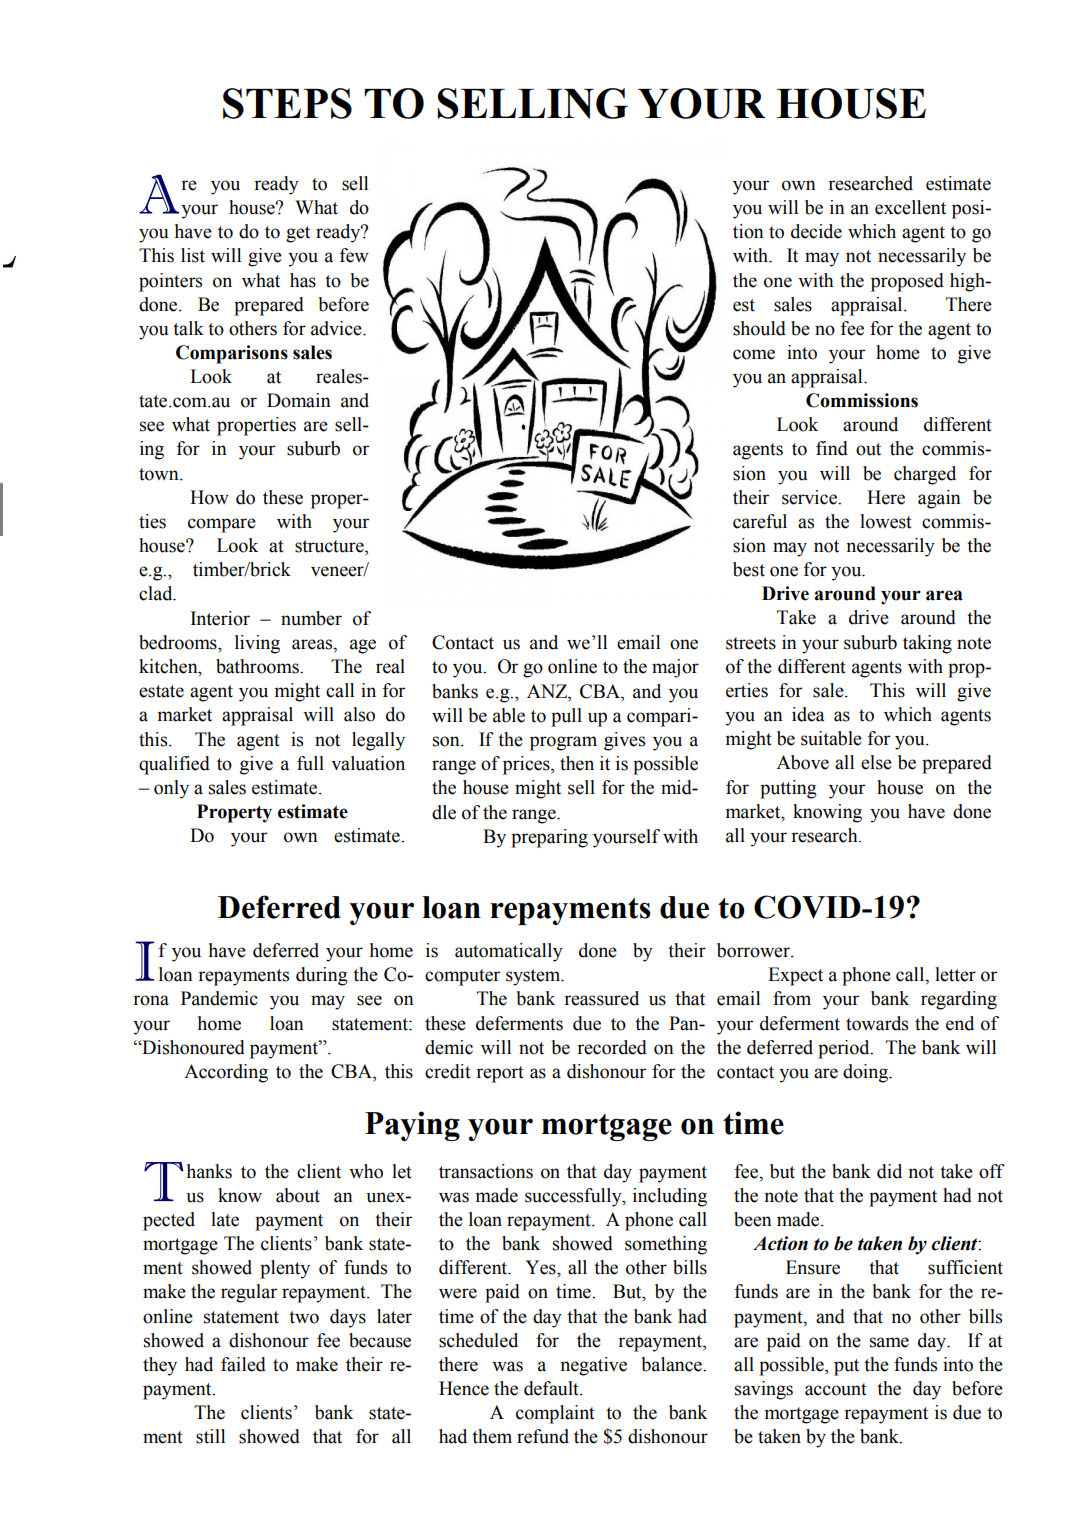 The image size is (1074, 1519). I want to click on failed, so click(243, 1364).
